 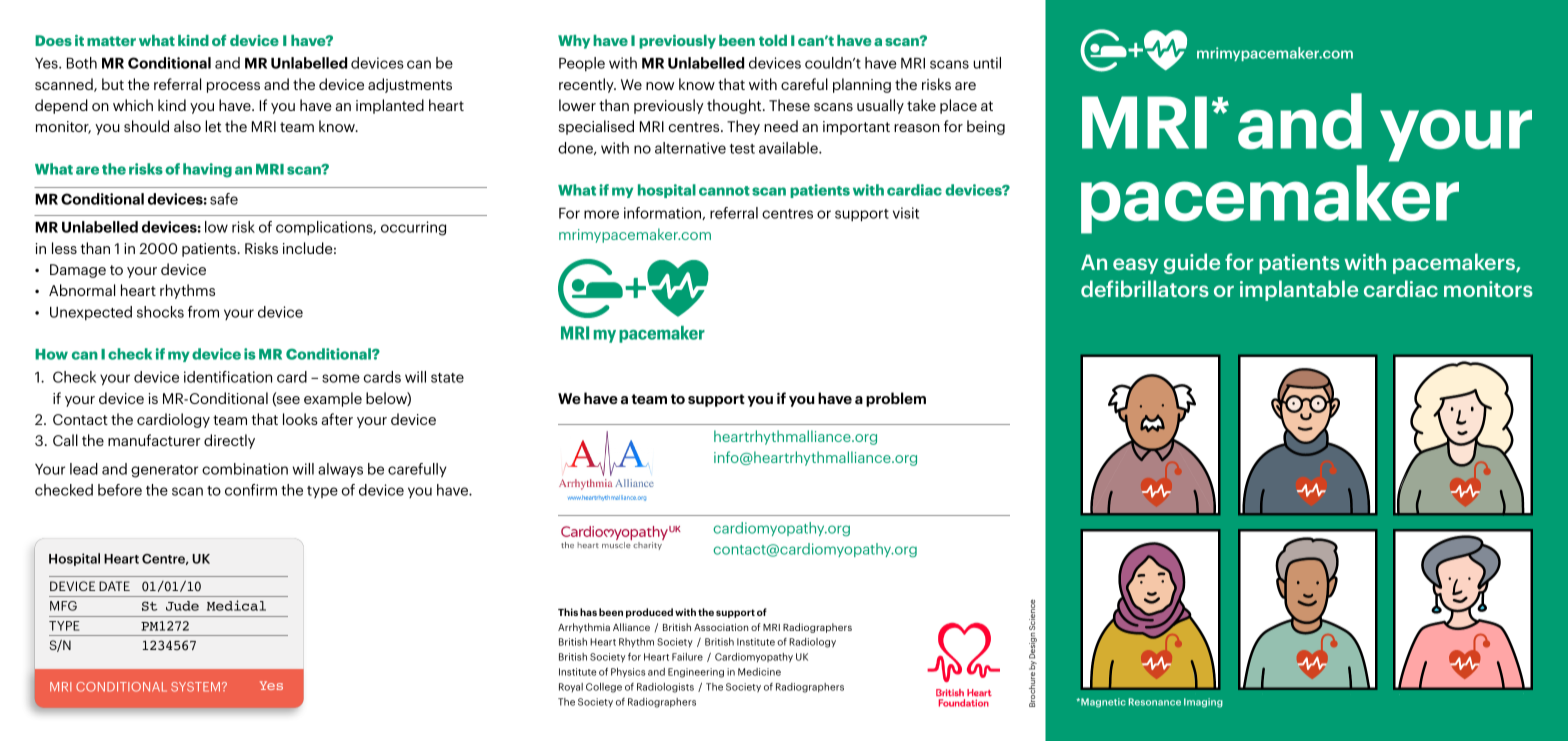 I want to click on more, so click(x=601, y=214).
